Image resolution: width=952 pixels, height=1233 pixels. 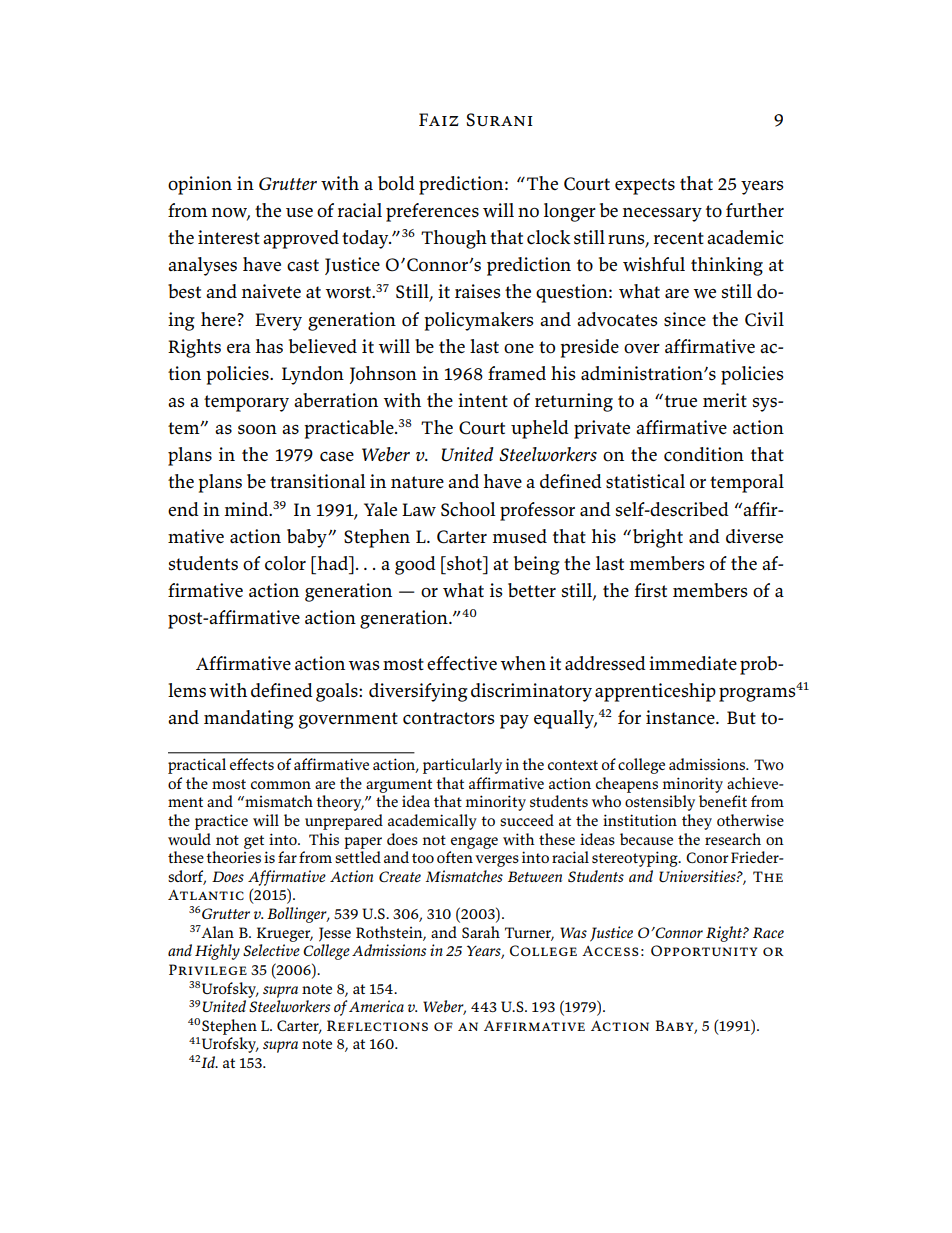 What do you see at coordinates (249, 719) in the screenshot?
I see `mandating` at bounding box center [249, 719].
